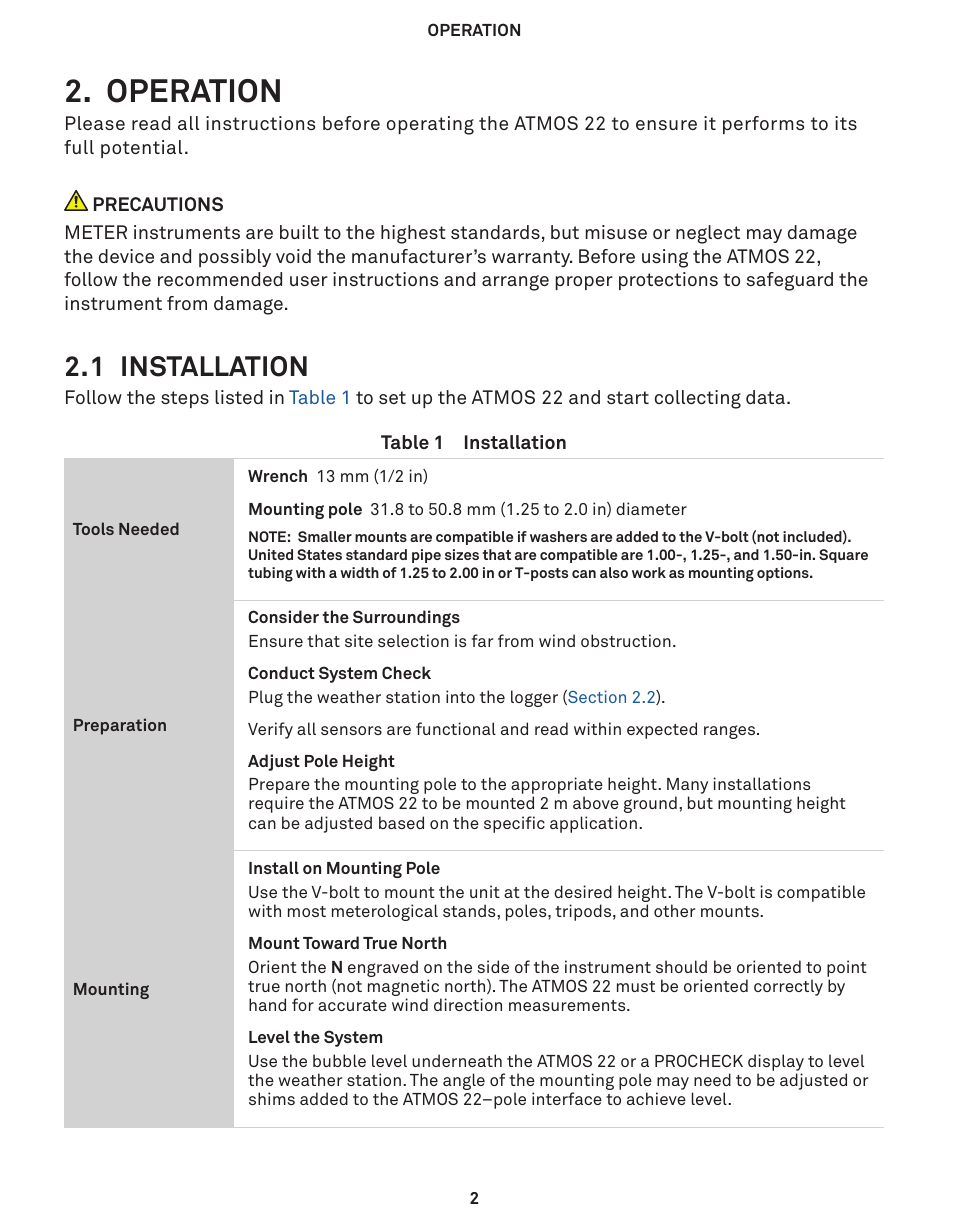 The image size is (962, 1232). I want to click on require, so click(276, 804).
